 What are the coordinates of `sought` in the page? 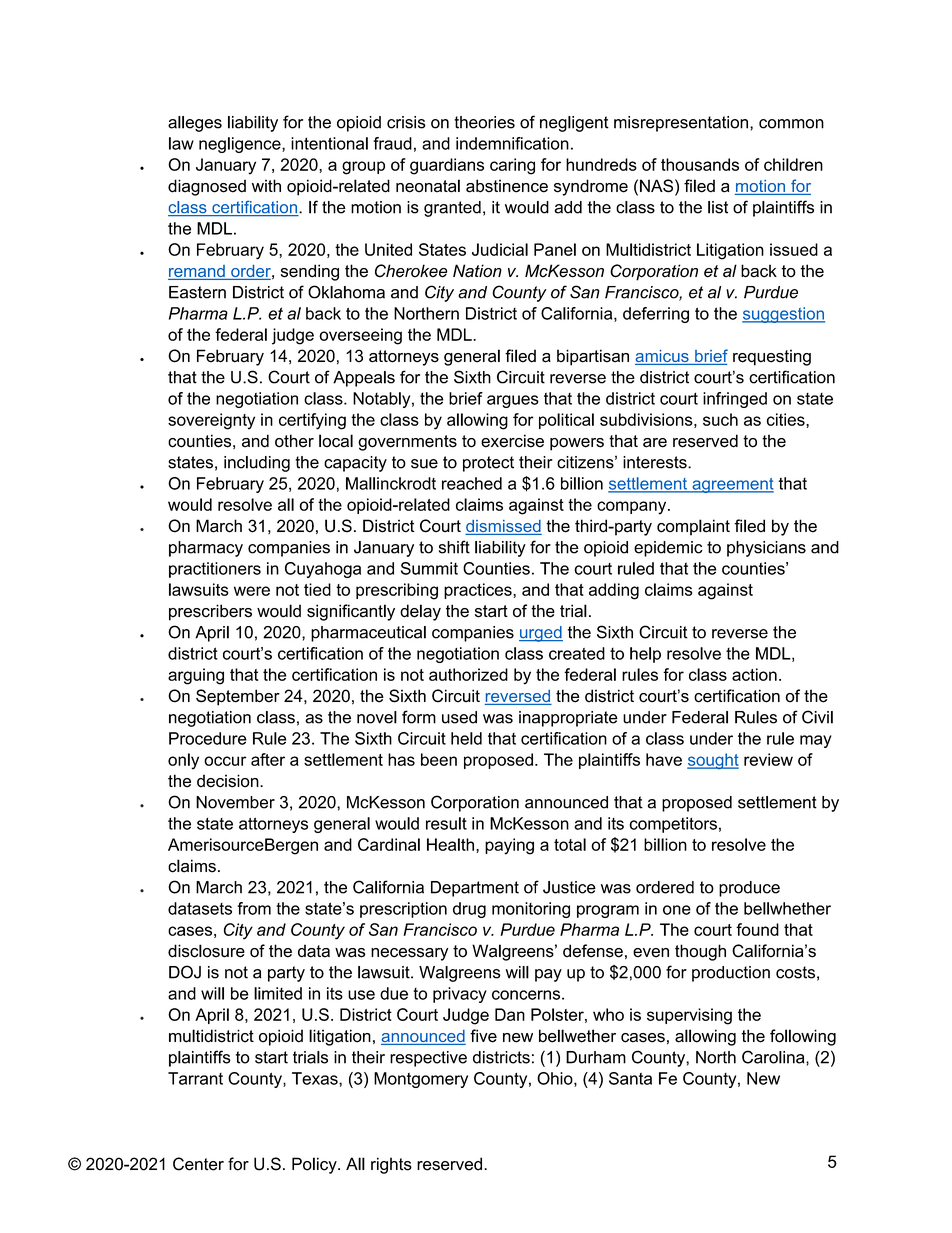 It's located at (713, 761).
